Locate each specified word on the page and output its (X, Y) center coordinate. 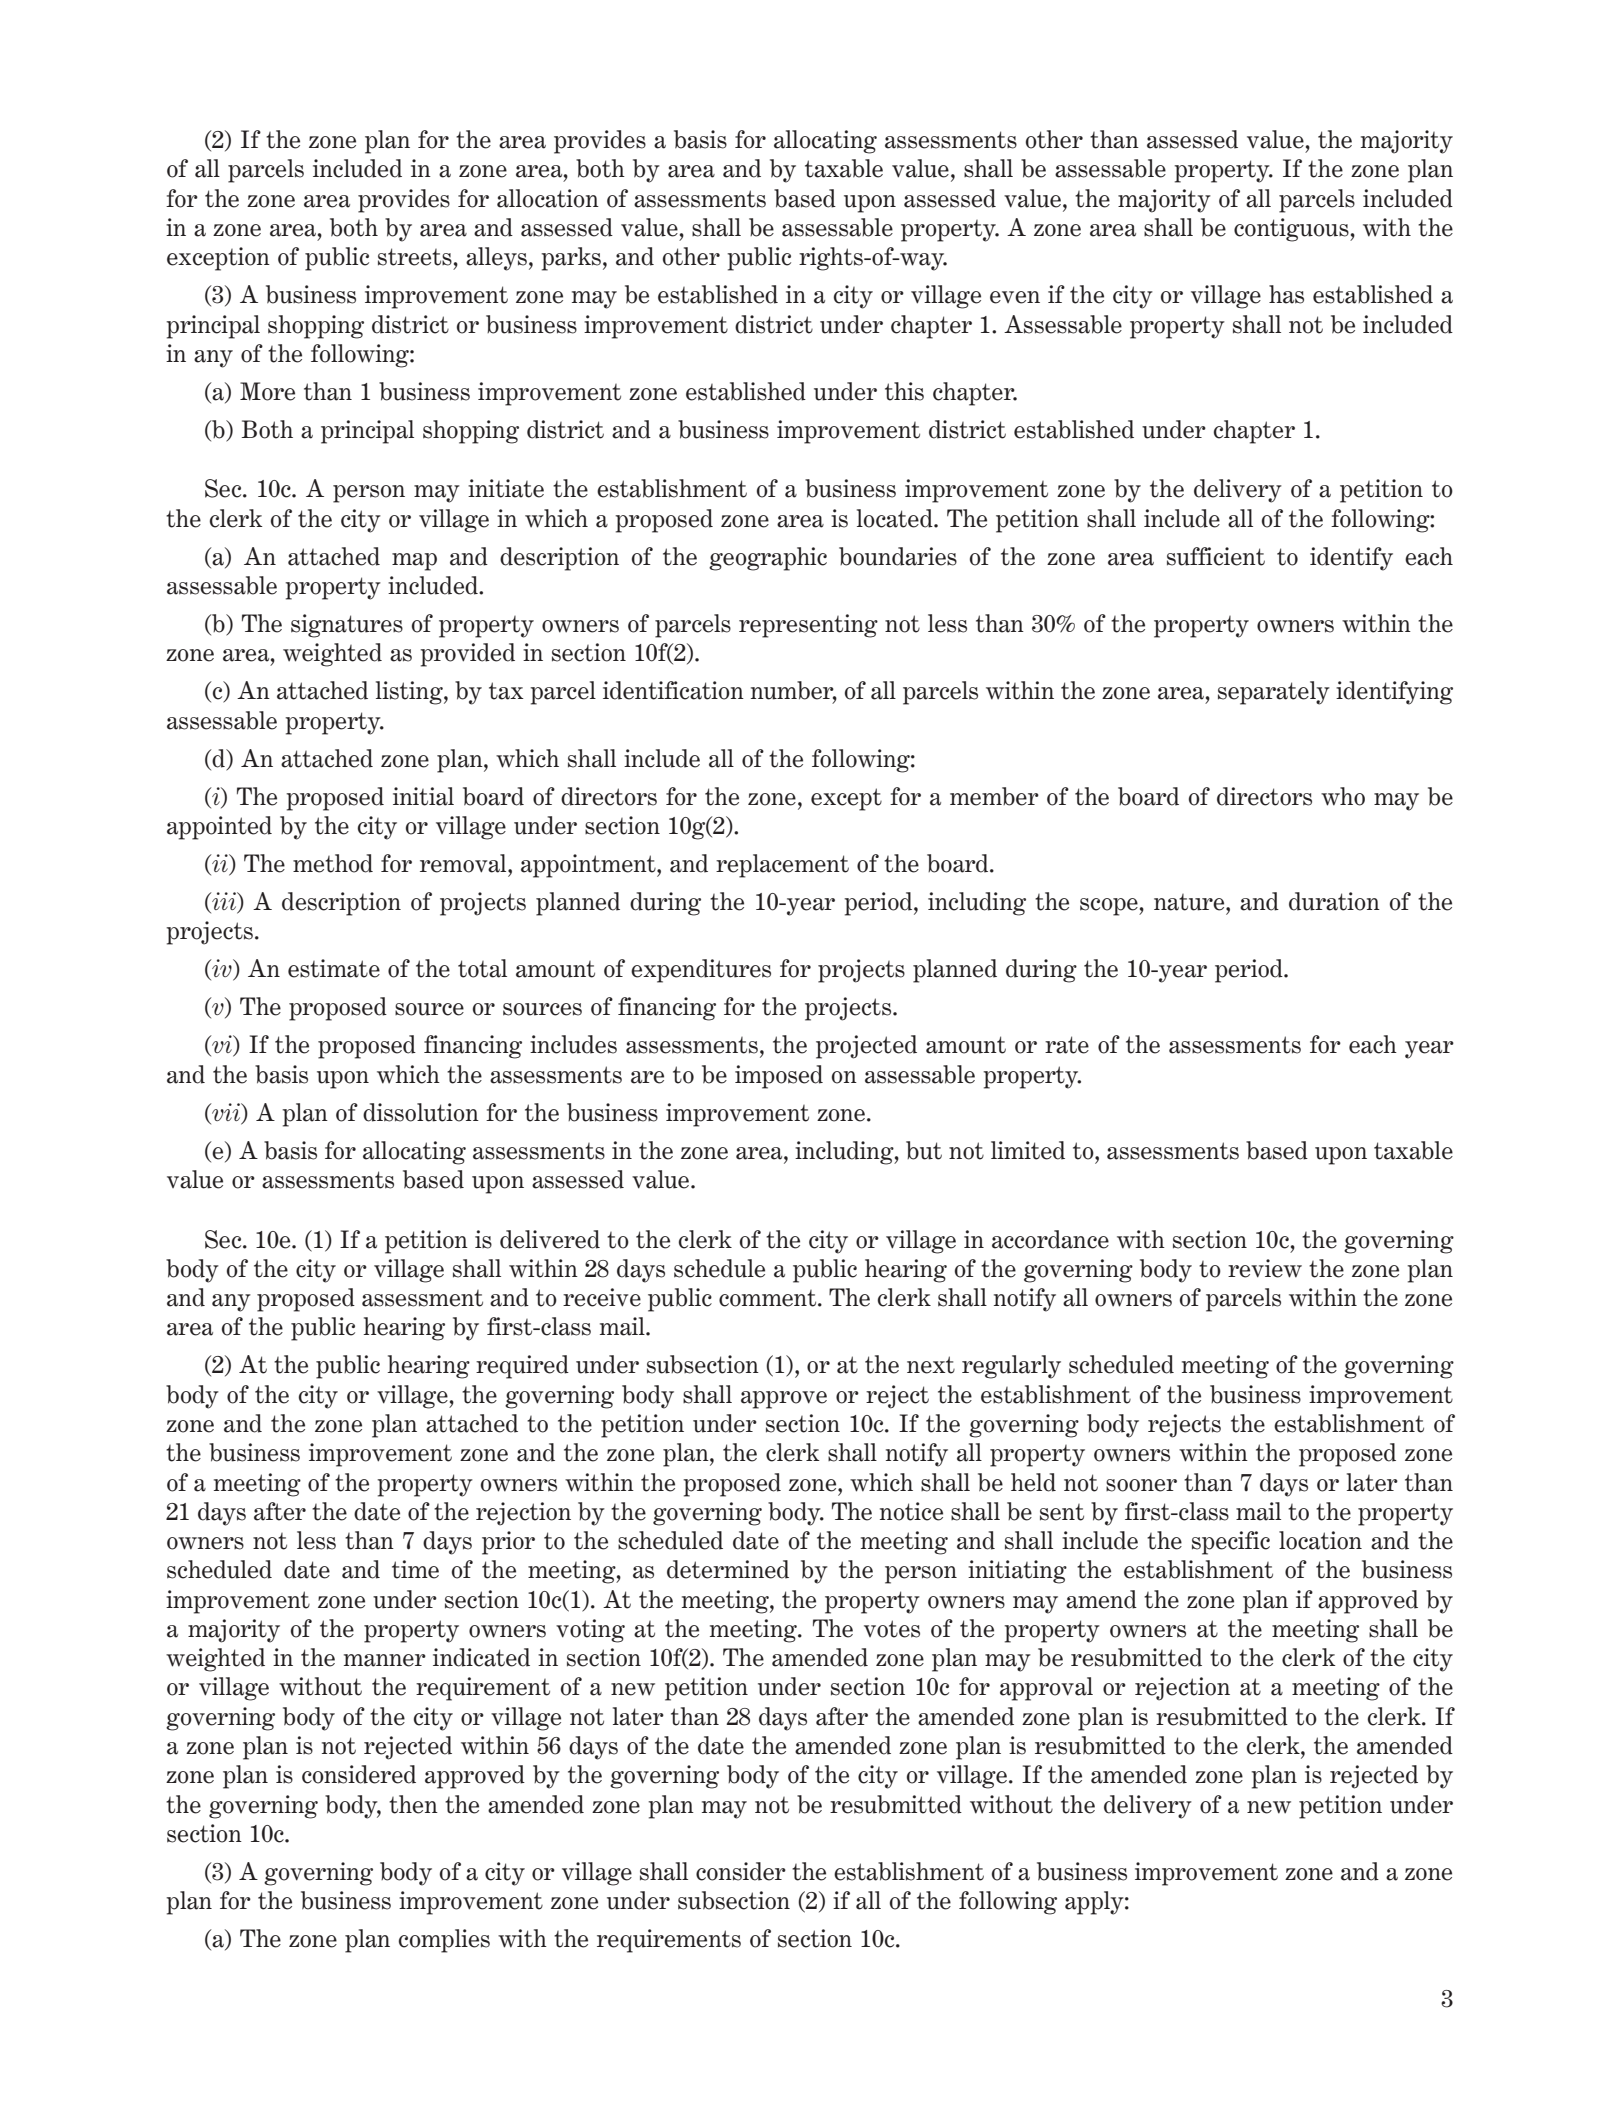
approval (1046, 1689)
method (333, 863)
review (1265, 1268)
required (522, 1367)
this (904, 391)
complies (444, 1941)
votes (892, 1629)
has (1286, 294)
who (1343, 796)
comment (769, 1298)
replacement (782, 866)
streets (415, 257)
